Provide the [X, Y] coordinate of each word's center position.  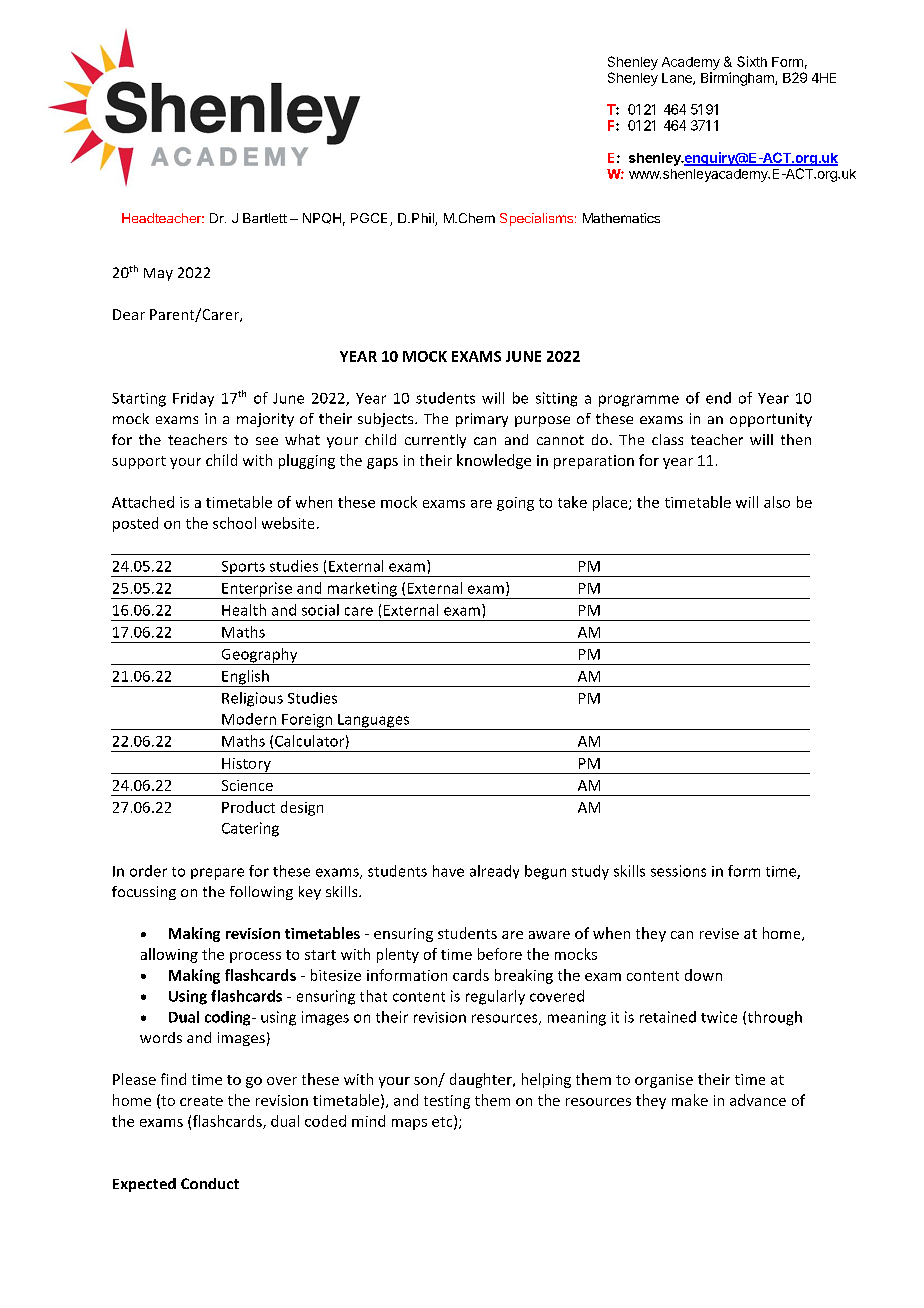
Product [248, 807]
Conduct [210, 1183]
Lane [678, 79]
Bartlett [265, 218]
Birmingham [738, 79]
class [667, 439]
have [448, 871]
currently [435, 441]
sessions [678, 871]
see [267, 441]
